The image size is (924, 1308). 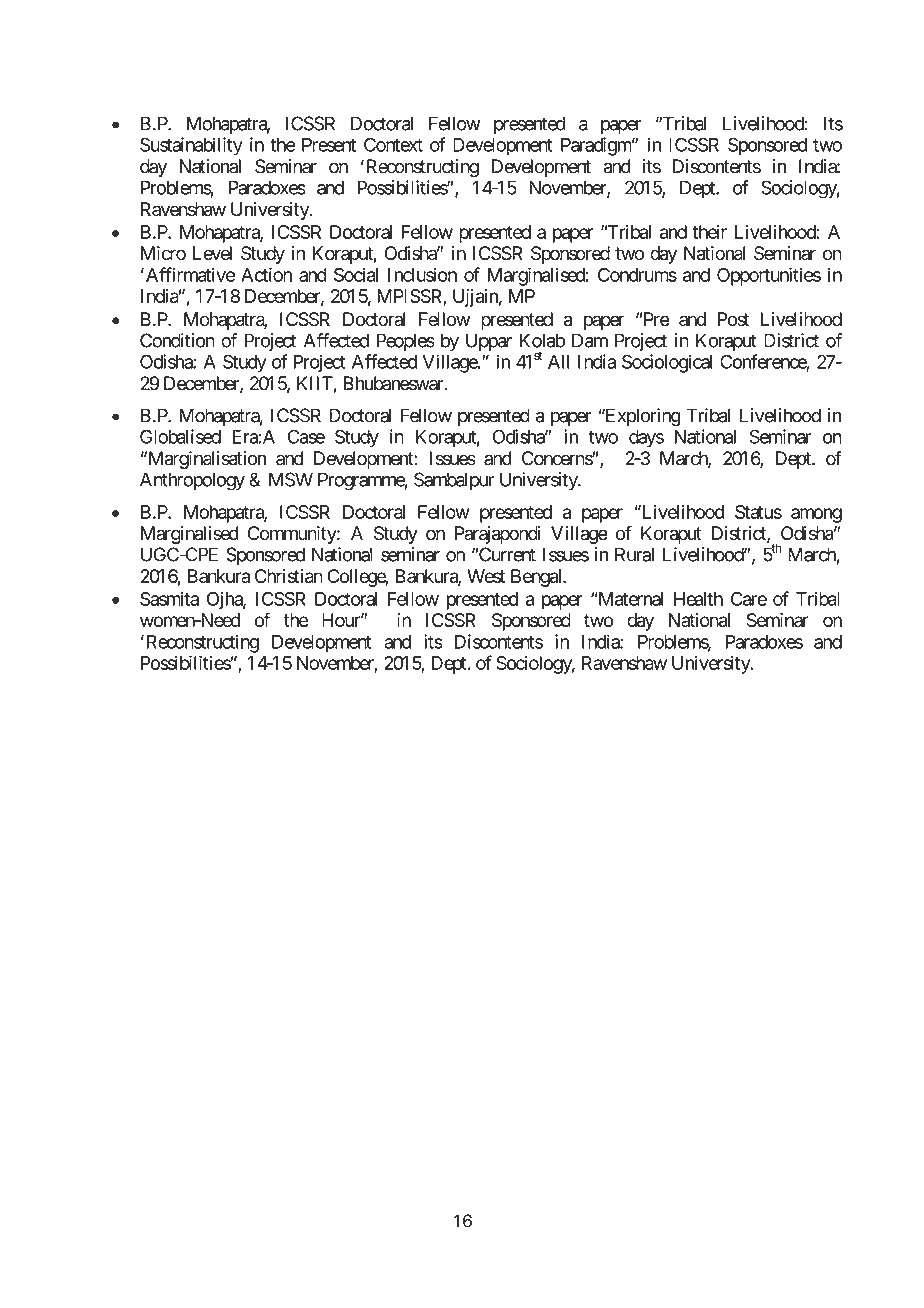 I want to click on All, so click(x=559, y=362).
